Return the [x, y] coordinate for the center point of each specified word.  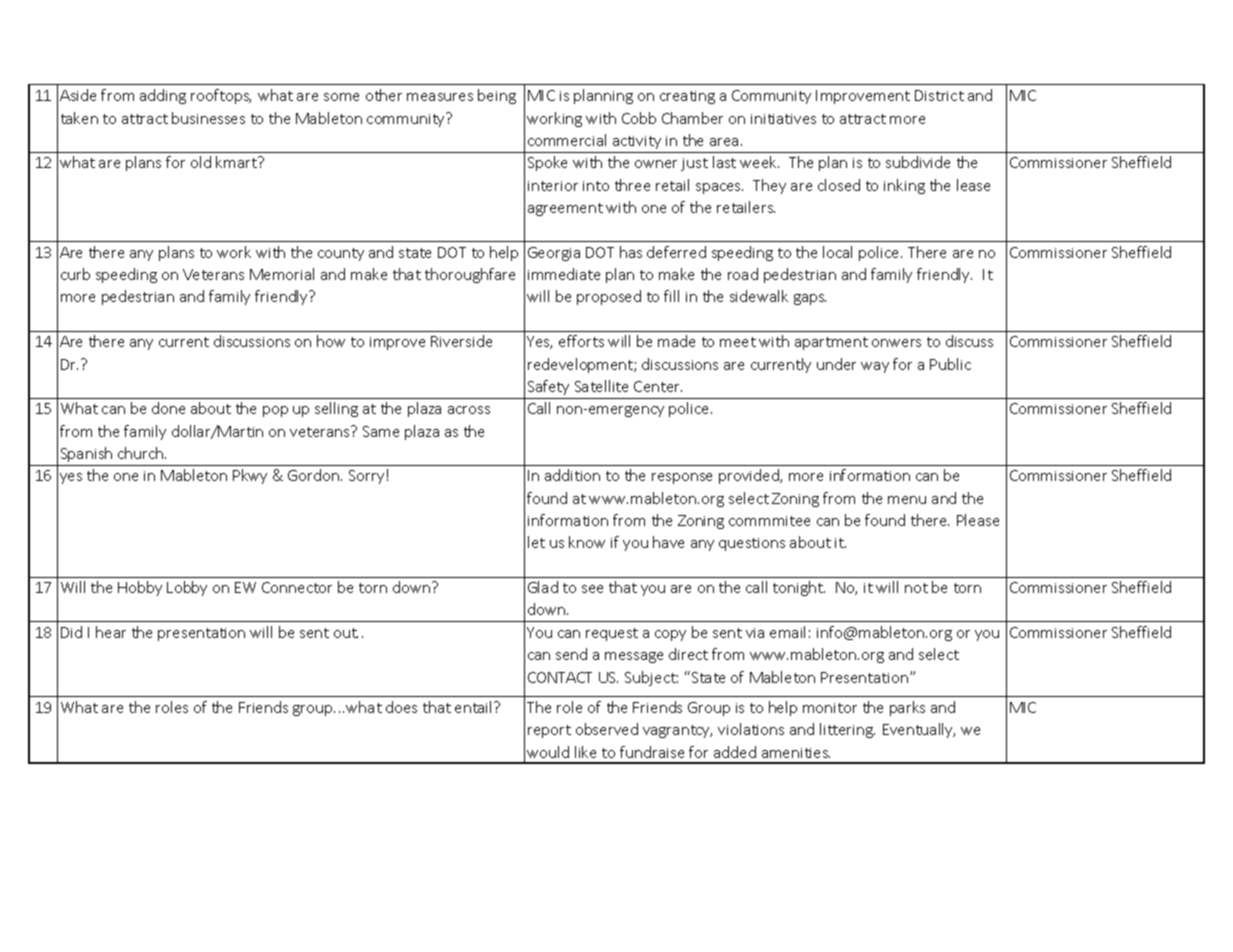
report [549, 731]
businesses [208, 118]
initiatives [783, 119]
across [469, 410]
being [497, 96]
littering [847, 730]
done [168, 408]
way [875, 367]
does [401, 707]
